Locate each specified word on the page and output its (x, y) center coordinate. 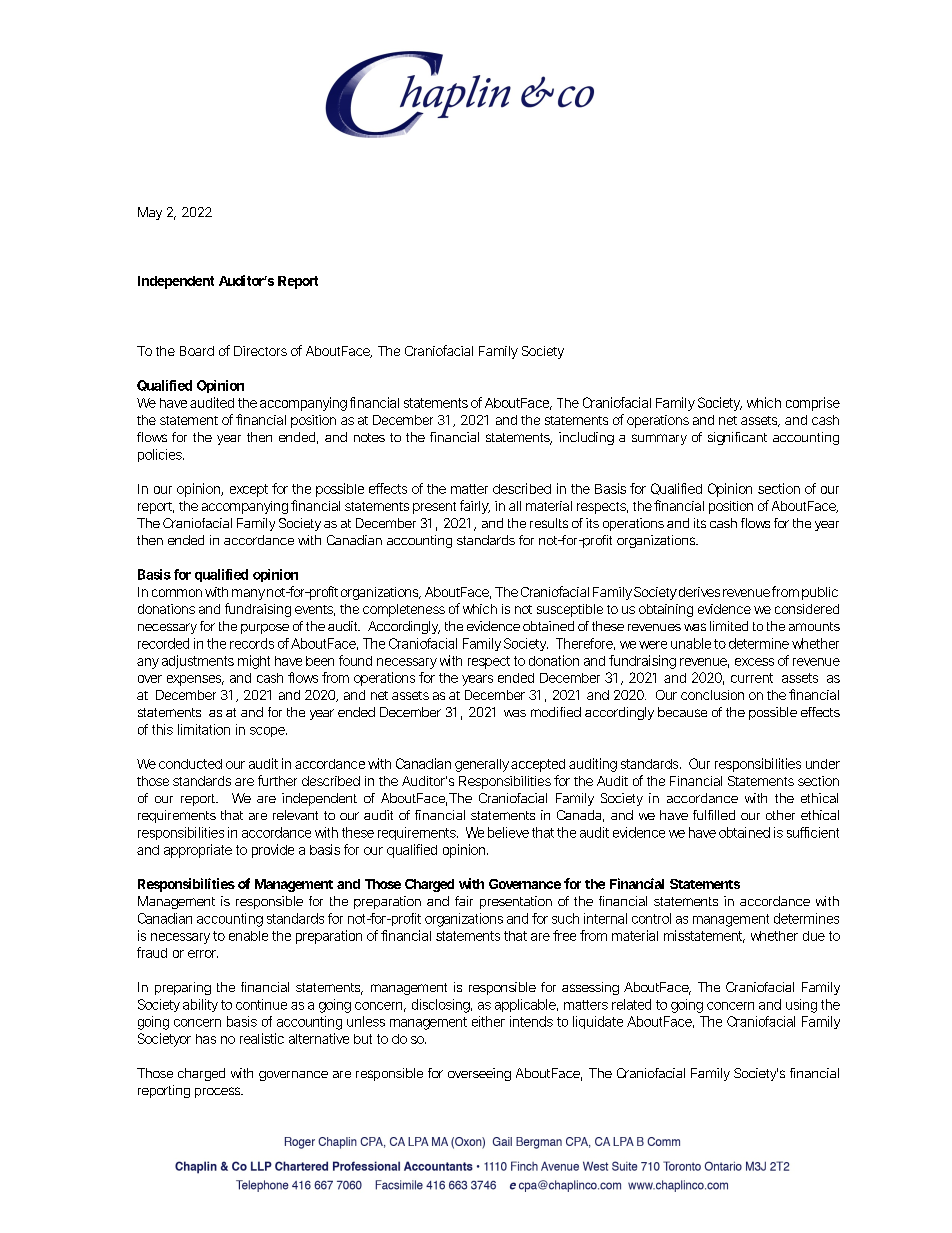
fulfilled (714, 815)
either (488, 1021)
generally (482, 765)
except (249, 490)
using (801, 1006)
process (219, 1092)
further (277, 780)
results (549, 523)
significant (737, 438)
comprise (813, 404)
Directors (260, 351)
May (150, 213)
